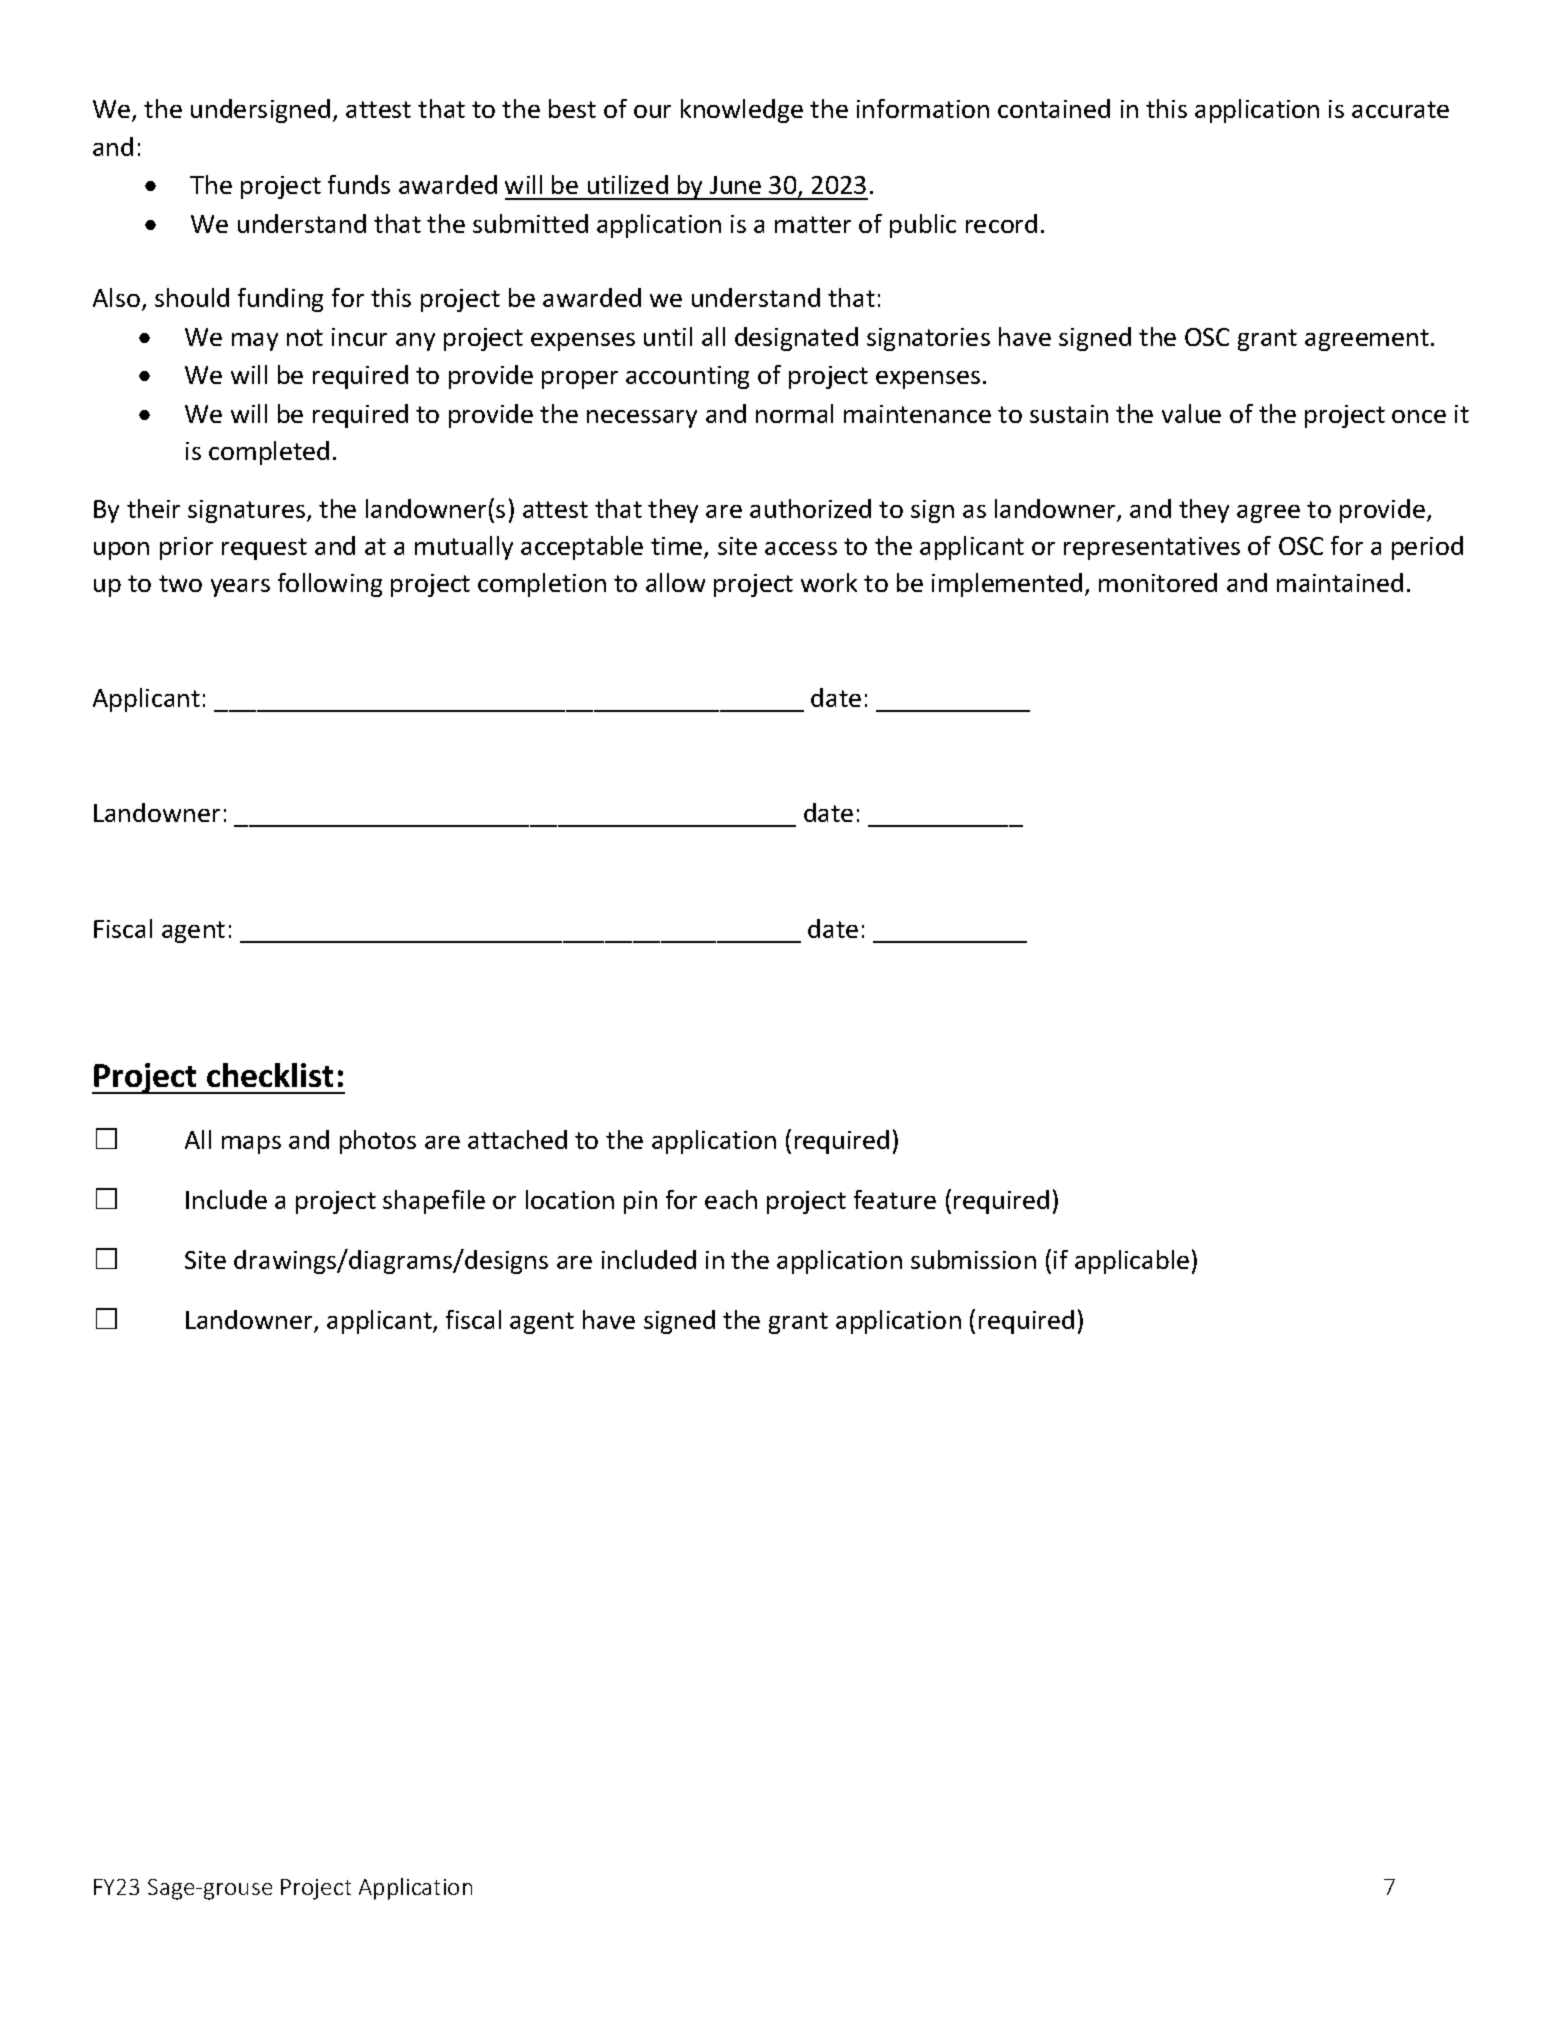 This image has height=2029, width=1568. I want to click on knowledge, so click(742, 111).
